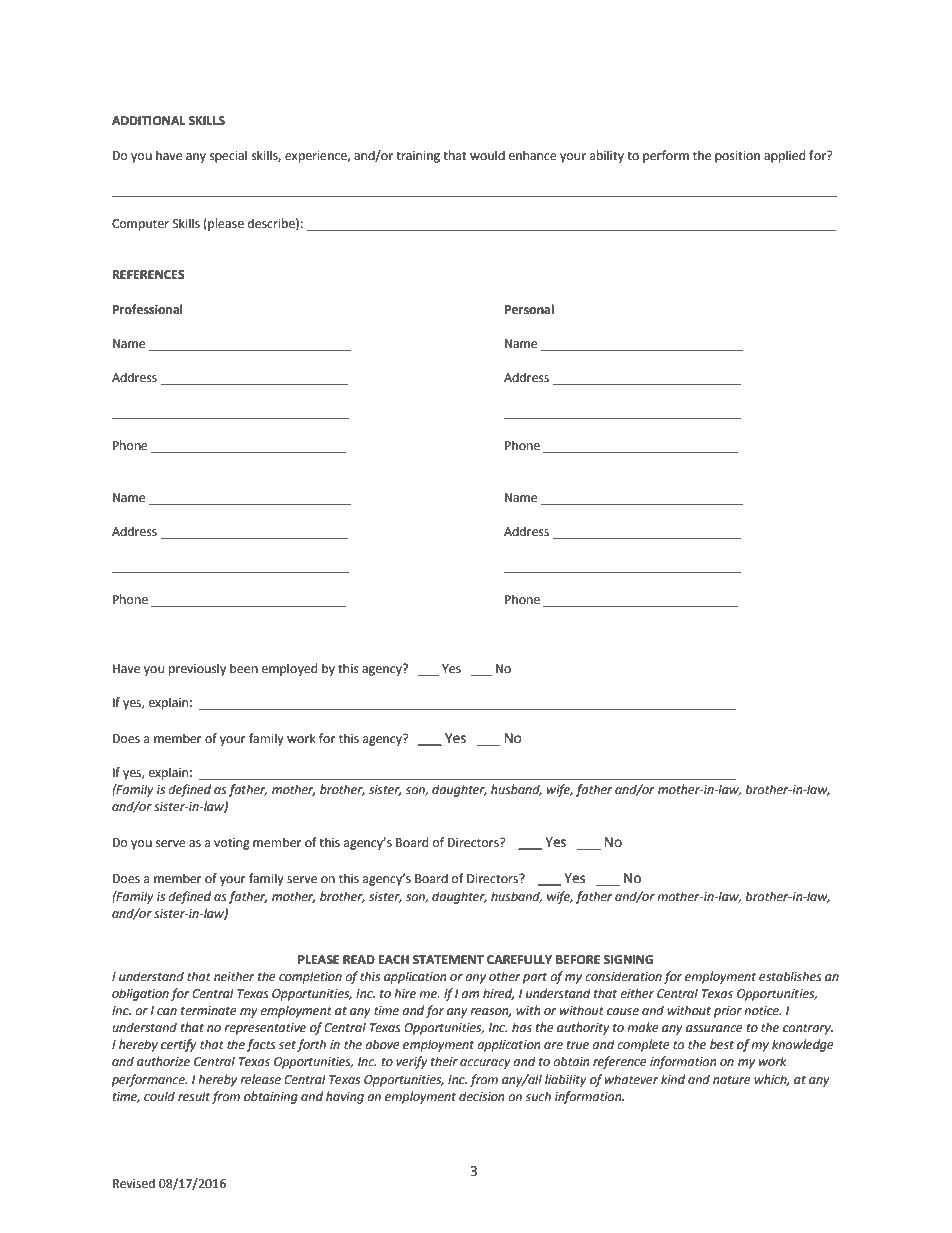 This image has height=1233, width=952. What do you see at coordinates (732, 1080) in the image?
I see `nature` at bounding box center [732, 1080].
